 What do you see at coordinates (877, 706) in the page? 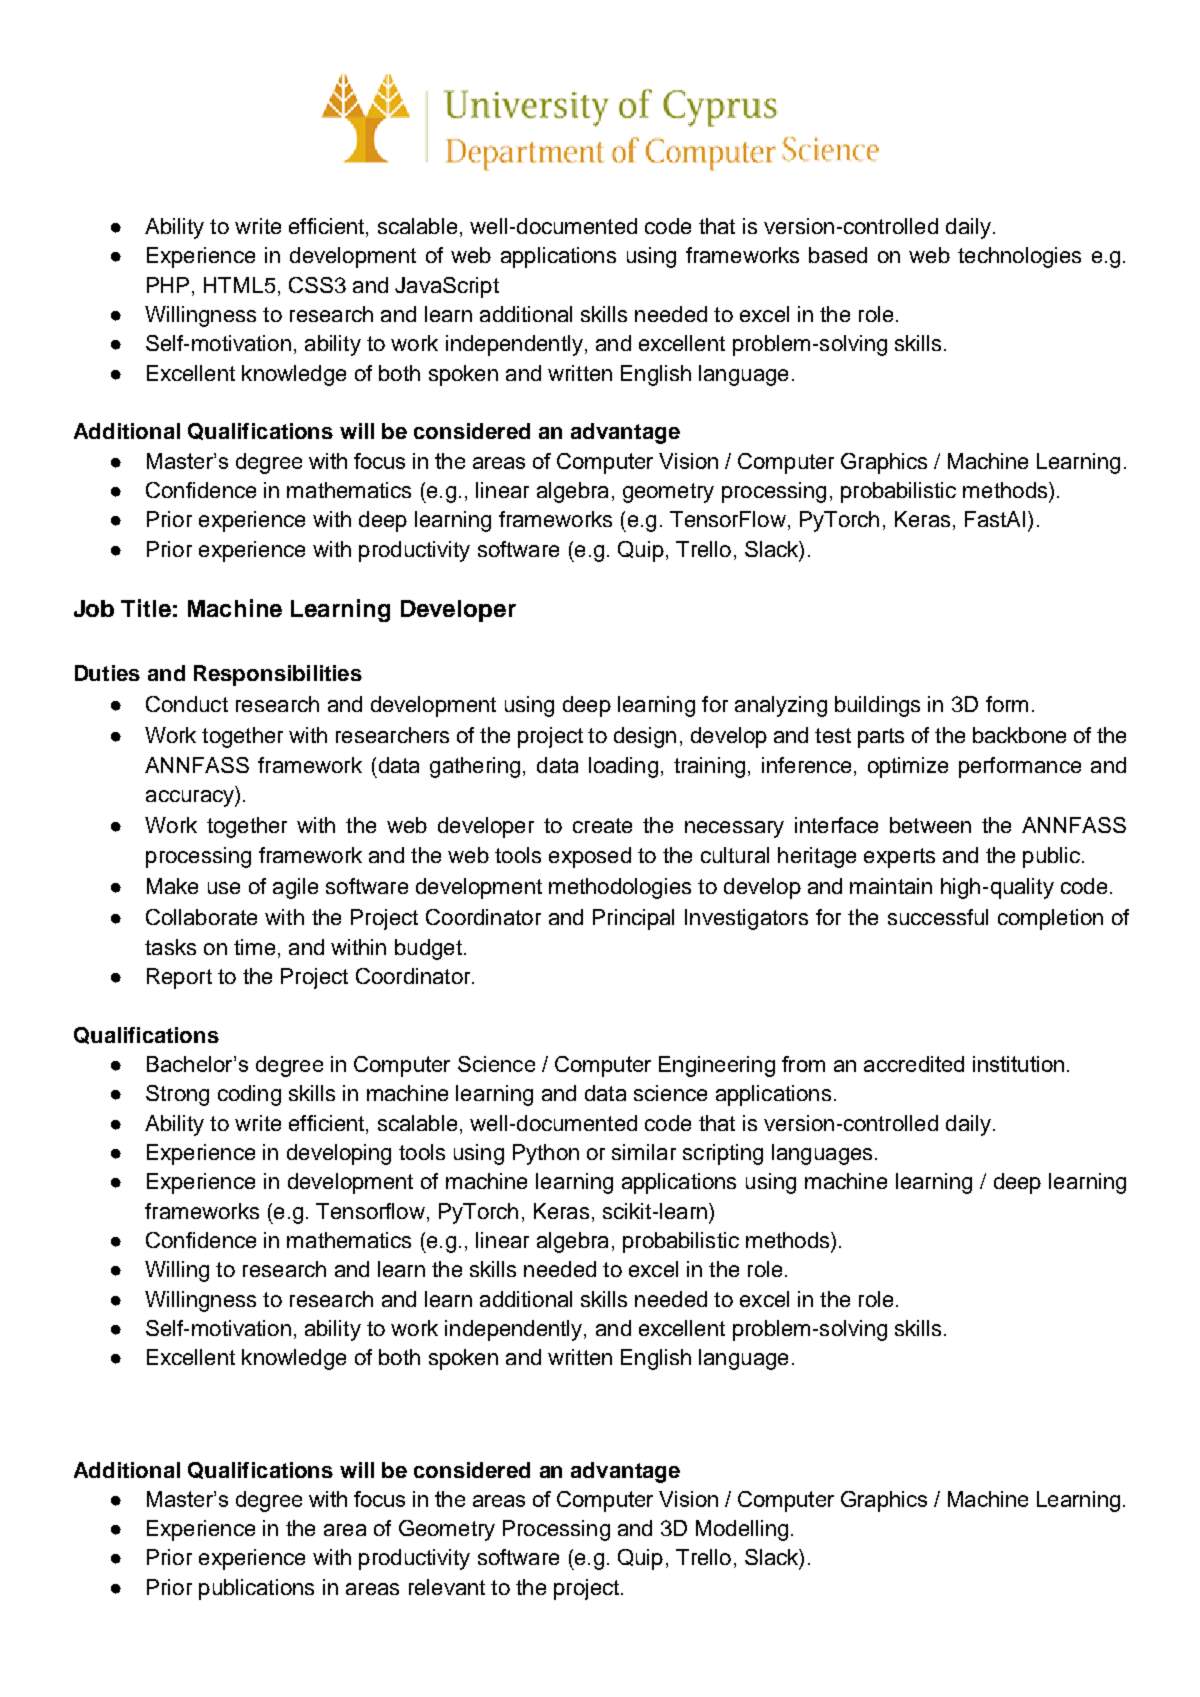
I see `buildings` at bounding box center [877, 706].
